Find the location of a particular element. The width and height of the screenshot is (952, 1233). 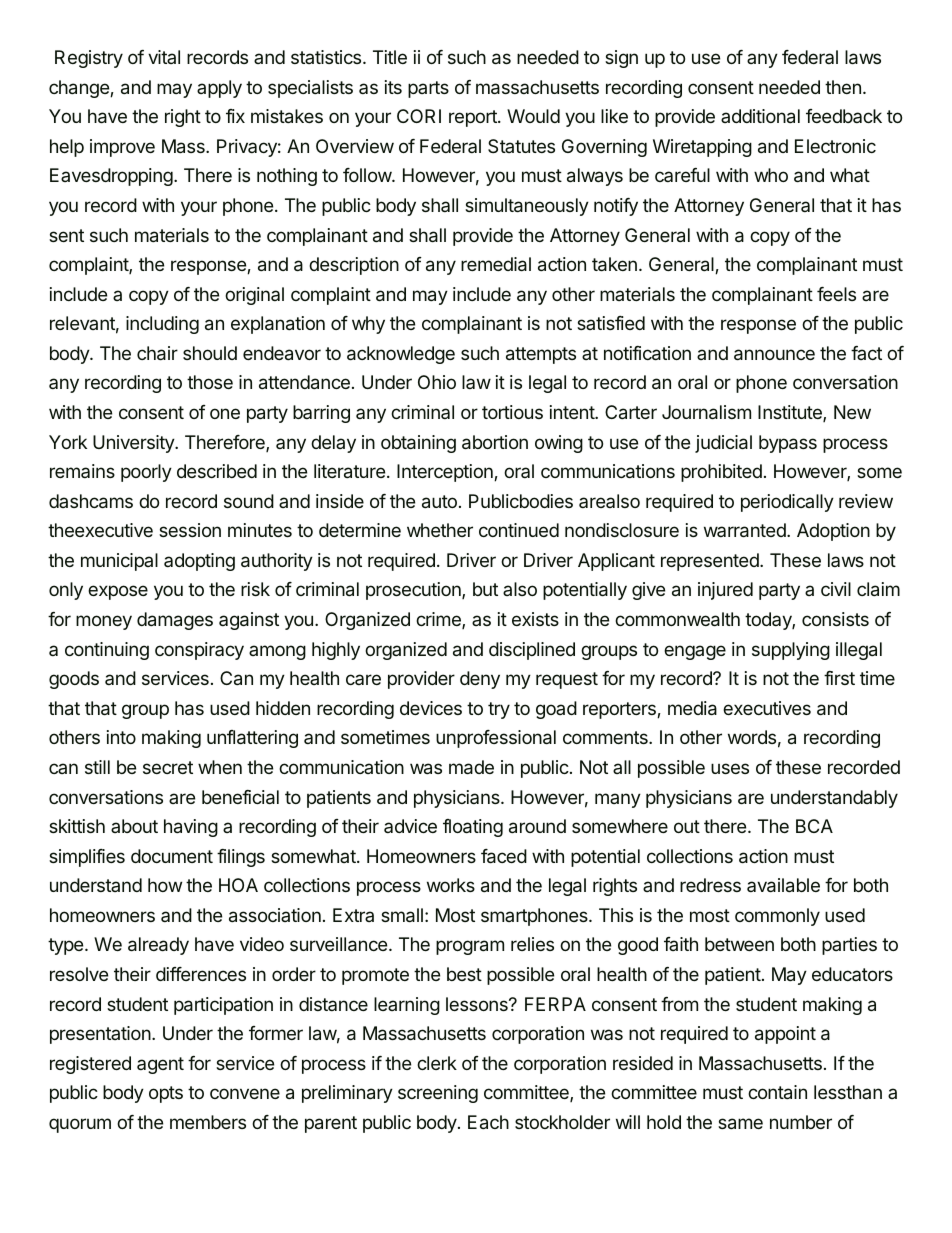

opts is located at coordinates (166, 1094).
